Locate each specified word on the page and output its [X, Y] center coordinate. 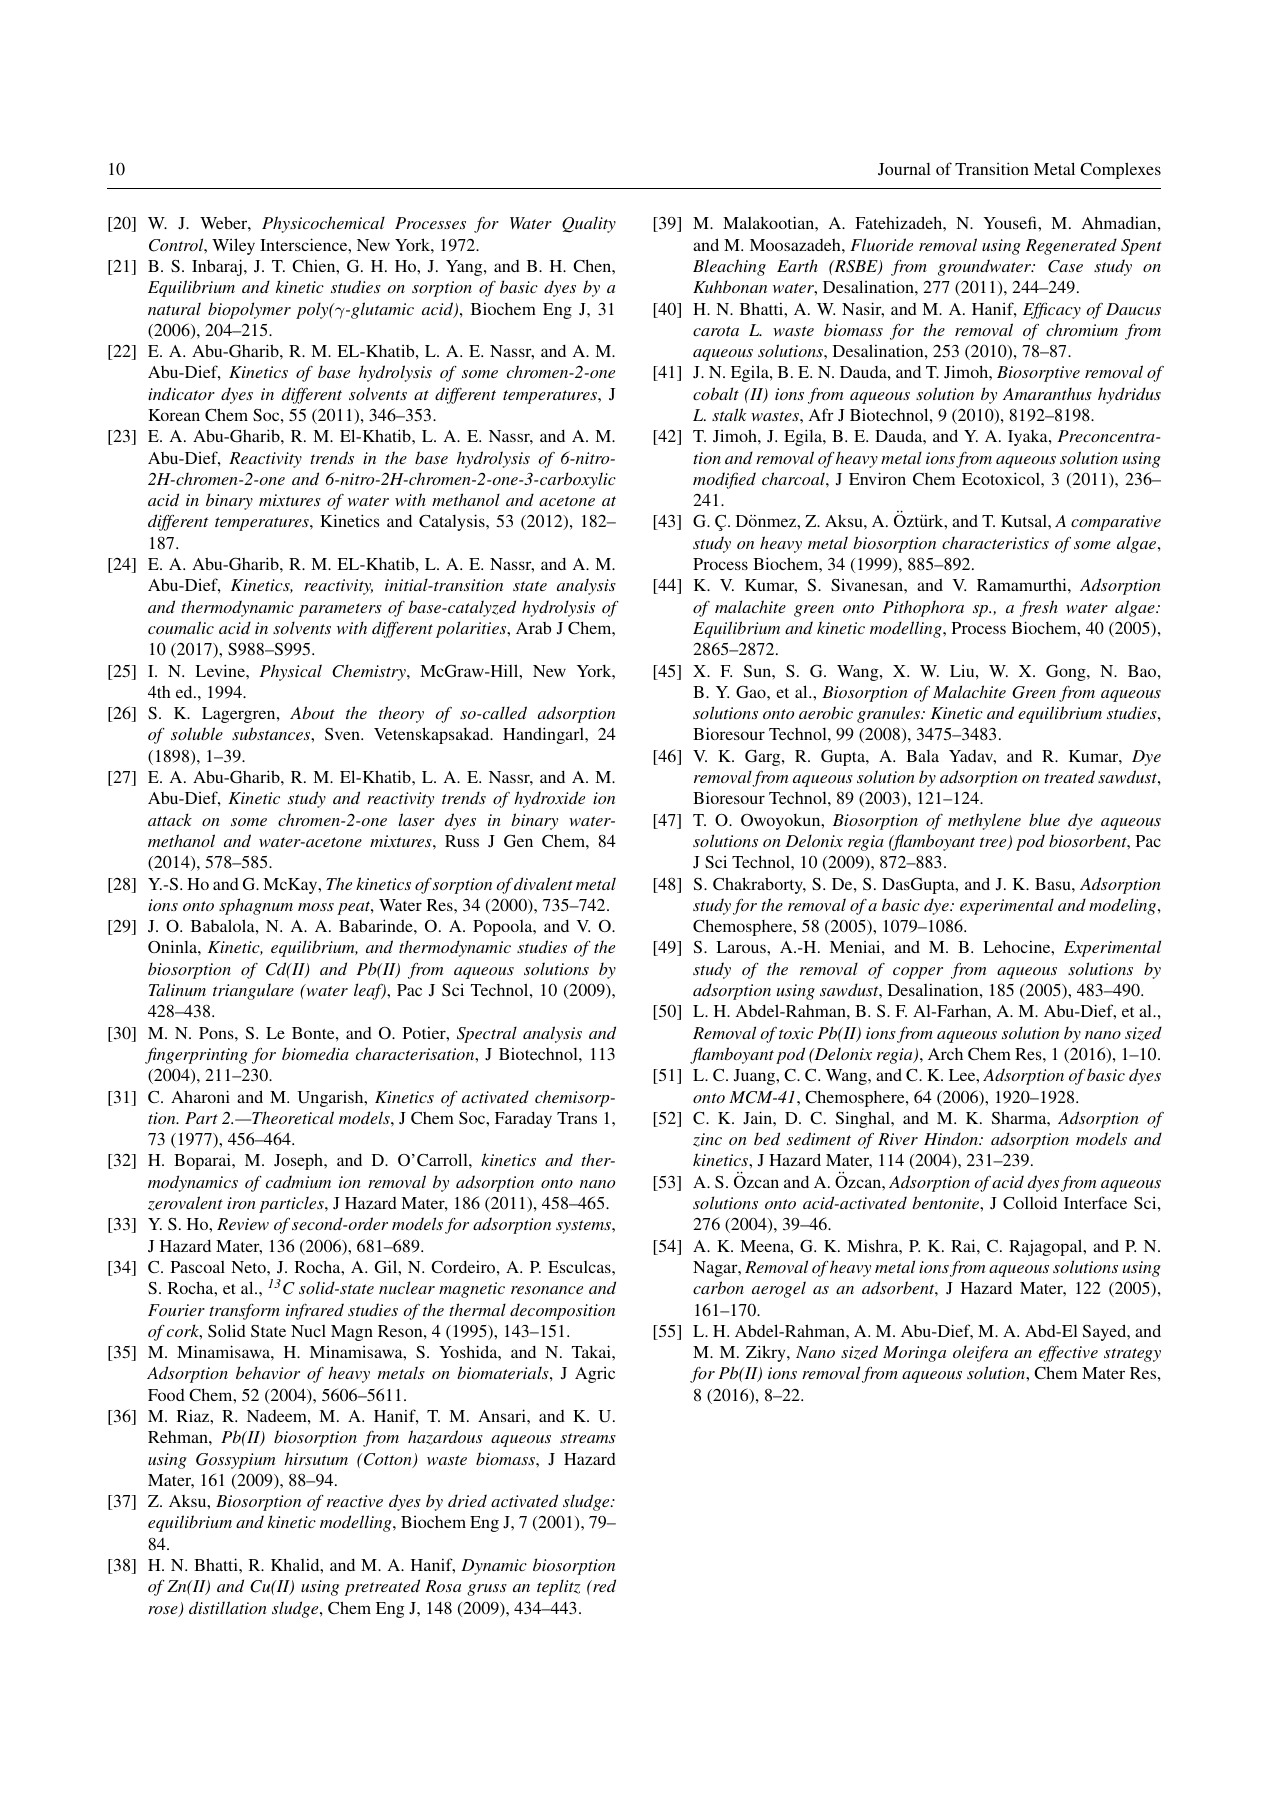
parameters [340, 610]
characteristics [995, 542]
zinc [707, 1140]
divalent [543, 883]
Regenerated [1071, 246]
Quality [589, 224]
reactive [355, 1501]
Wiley [233, 246]
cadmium [298, 1181]
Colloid [1030, 1203]
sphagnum [256, 906]
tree [994, 843]
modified [724, 480]
